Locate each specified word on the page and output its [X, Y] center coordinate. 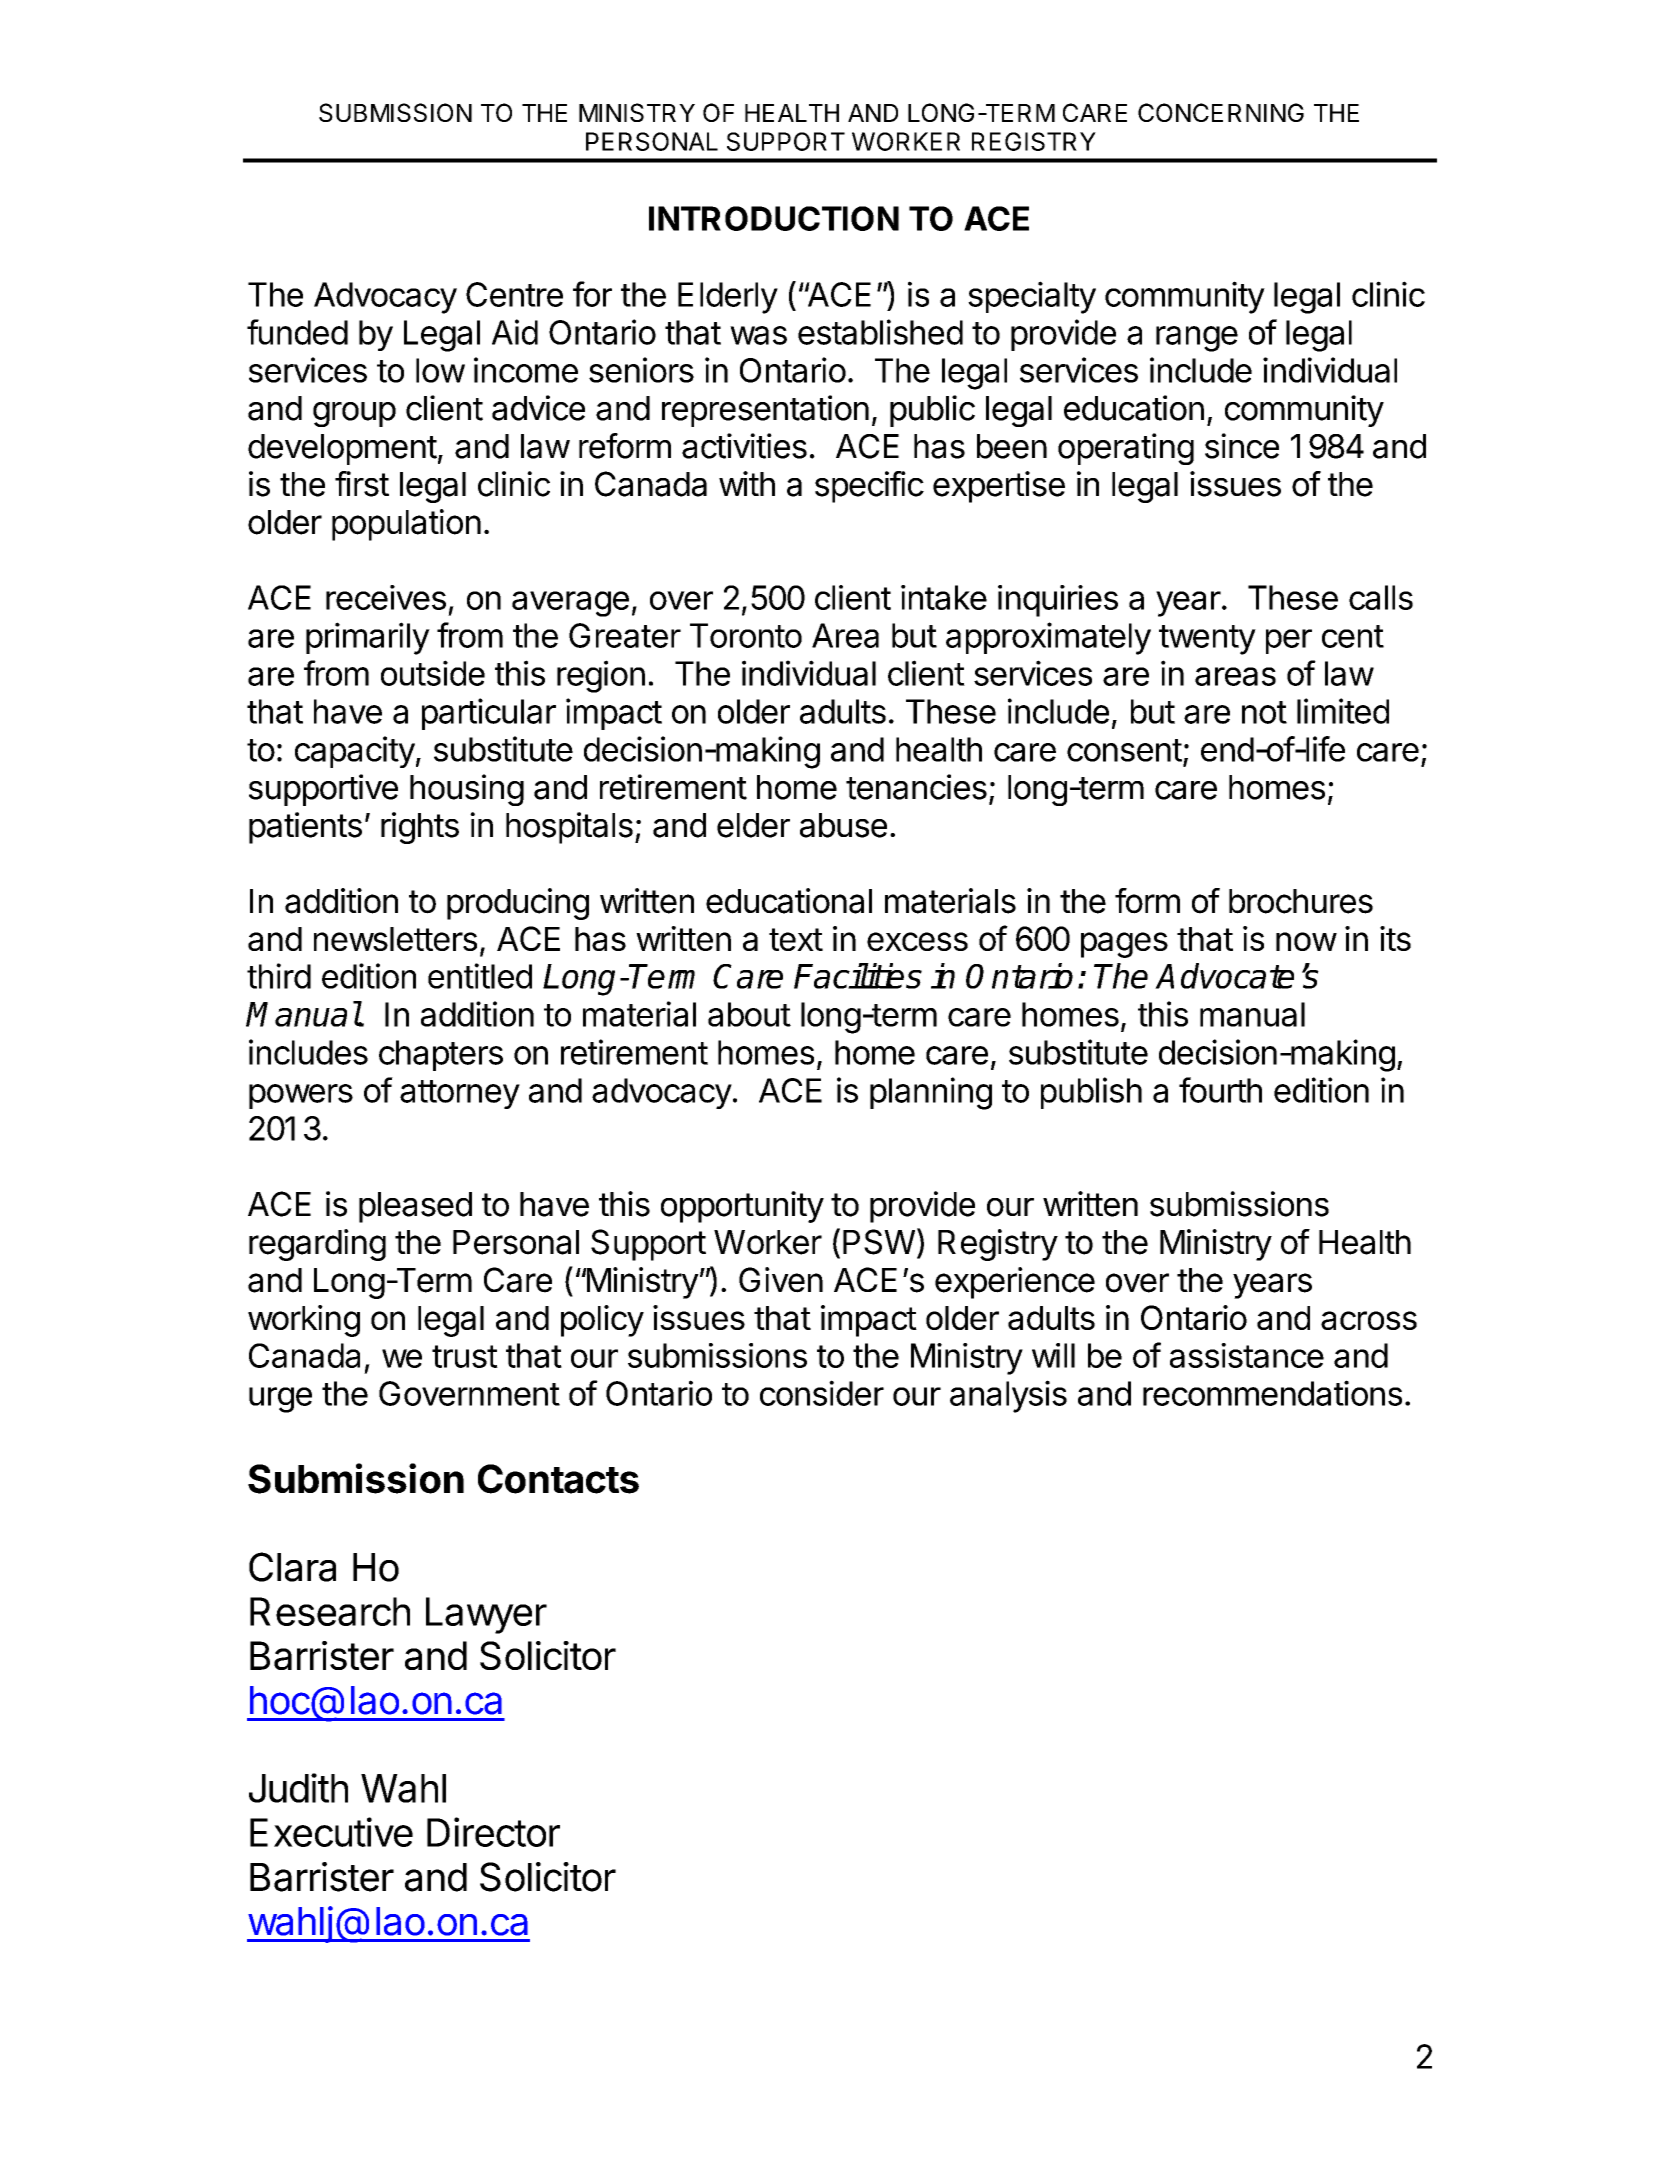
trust [465, 1356]
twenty [1207, 640]
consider [822, 1393]
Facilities [858, 976]
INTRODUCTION [774, 218]
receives [386, 597]
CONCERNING [1221, 112]
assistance [1247, 1355]
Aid [515, 332]
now [1306, 941]
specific [869, 487]
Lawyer [486, 1615]
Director [493, 1832]
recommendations [1272, 1393]
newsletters [395, 939]
